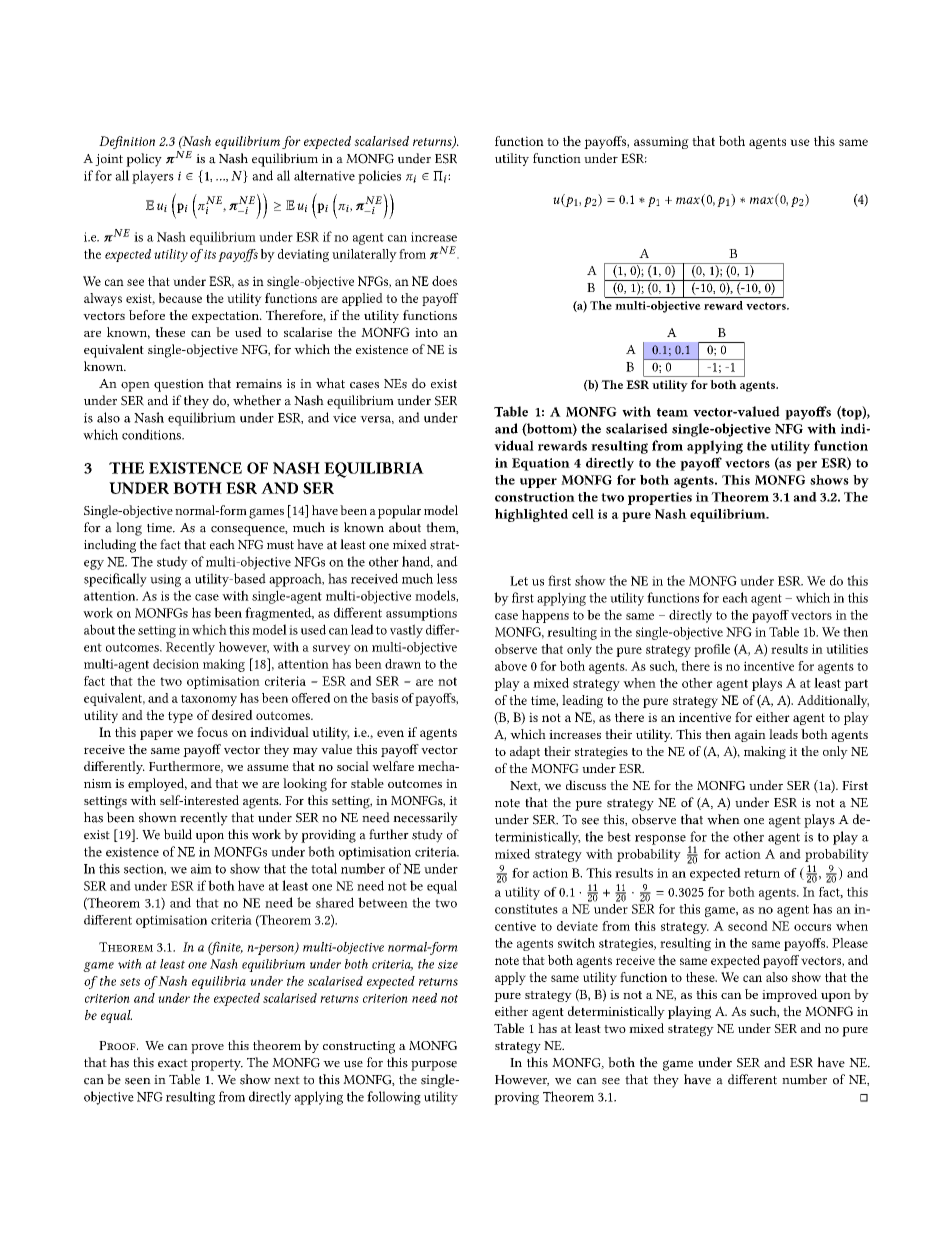  What do you see at coordinates (144, 160) in the image?
I see `policy` at bounding box center [144, 160].
